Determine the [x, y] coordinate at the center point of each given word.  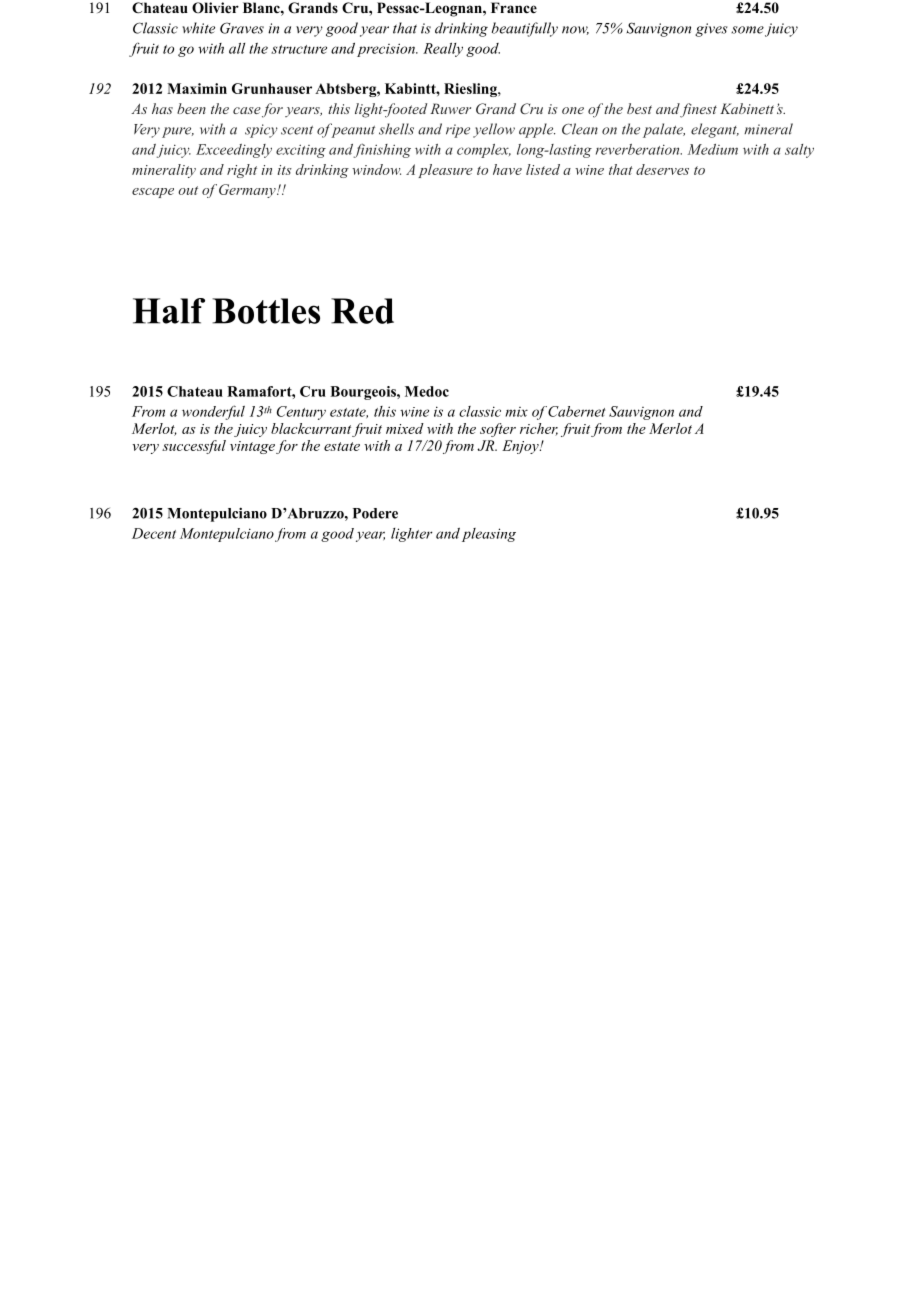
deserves [662, 169]
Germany [248, 191]
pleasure [445, 171]
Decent [154, 533]
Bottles [266, 311]
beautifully [525, 29]
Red [362, 311]
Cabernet [576, 411]
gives [711, 30]
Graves [242, 28]
